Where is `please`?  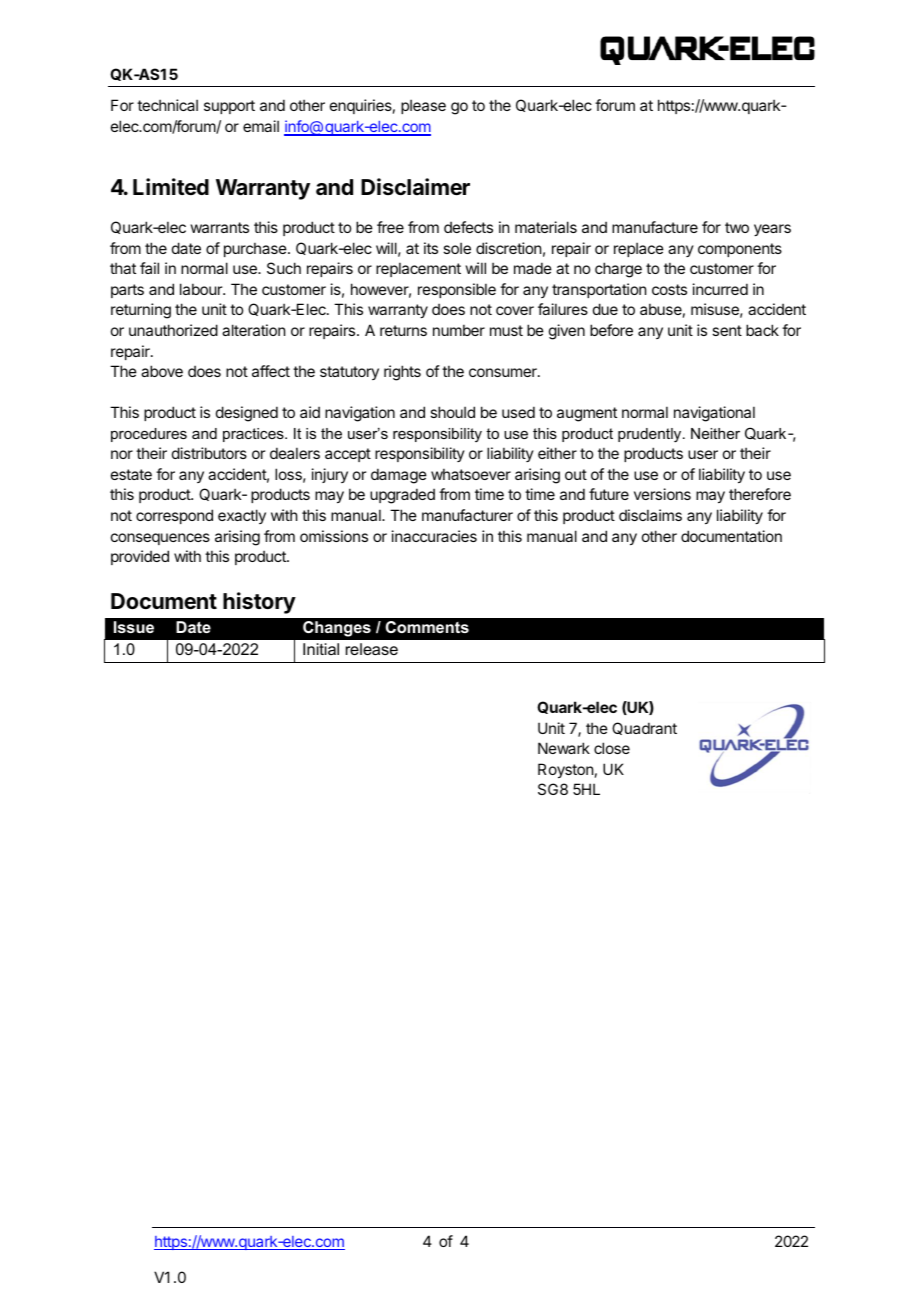
please is located at coordinates (423, 106).
